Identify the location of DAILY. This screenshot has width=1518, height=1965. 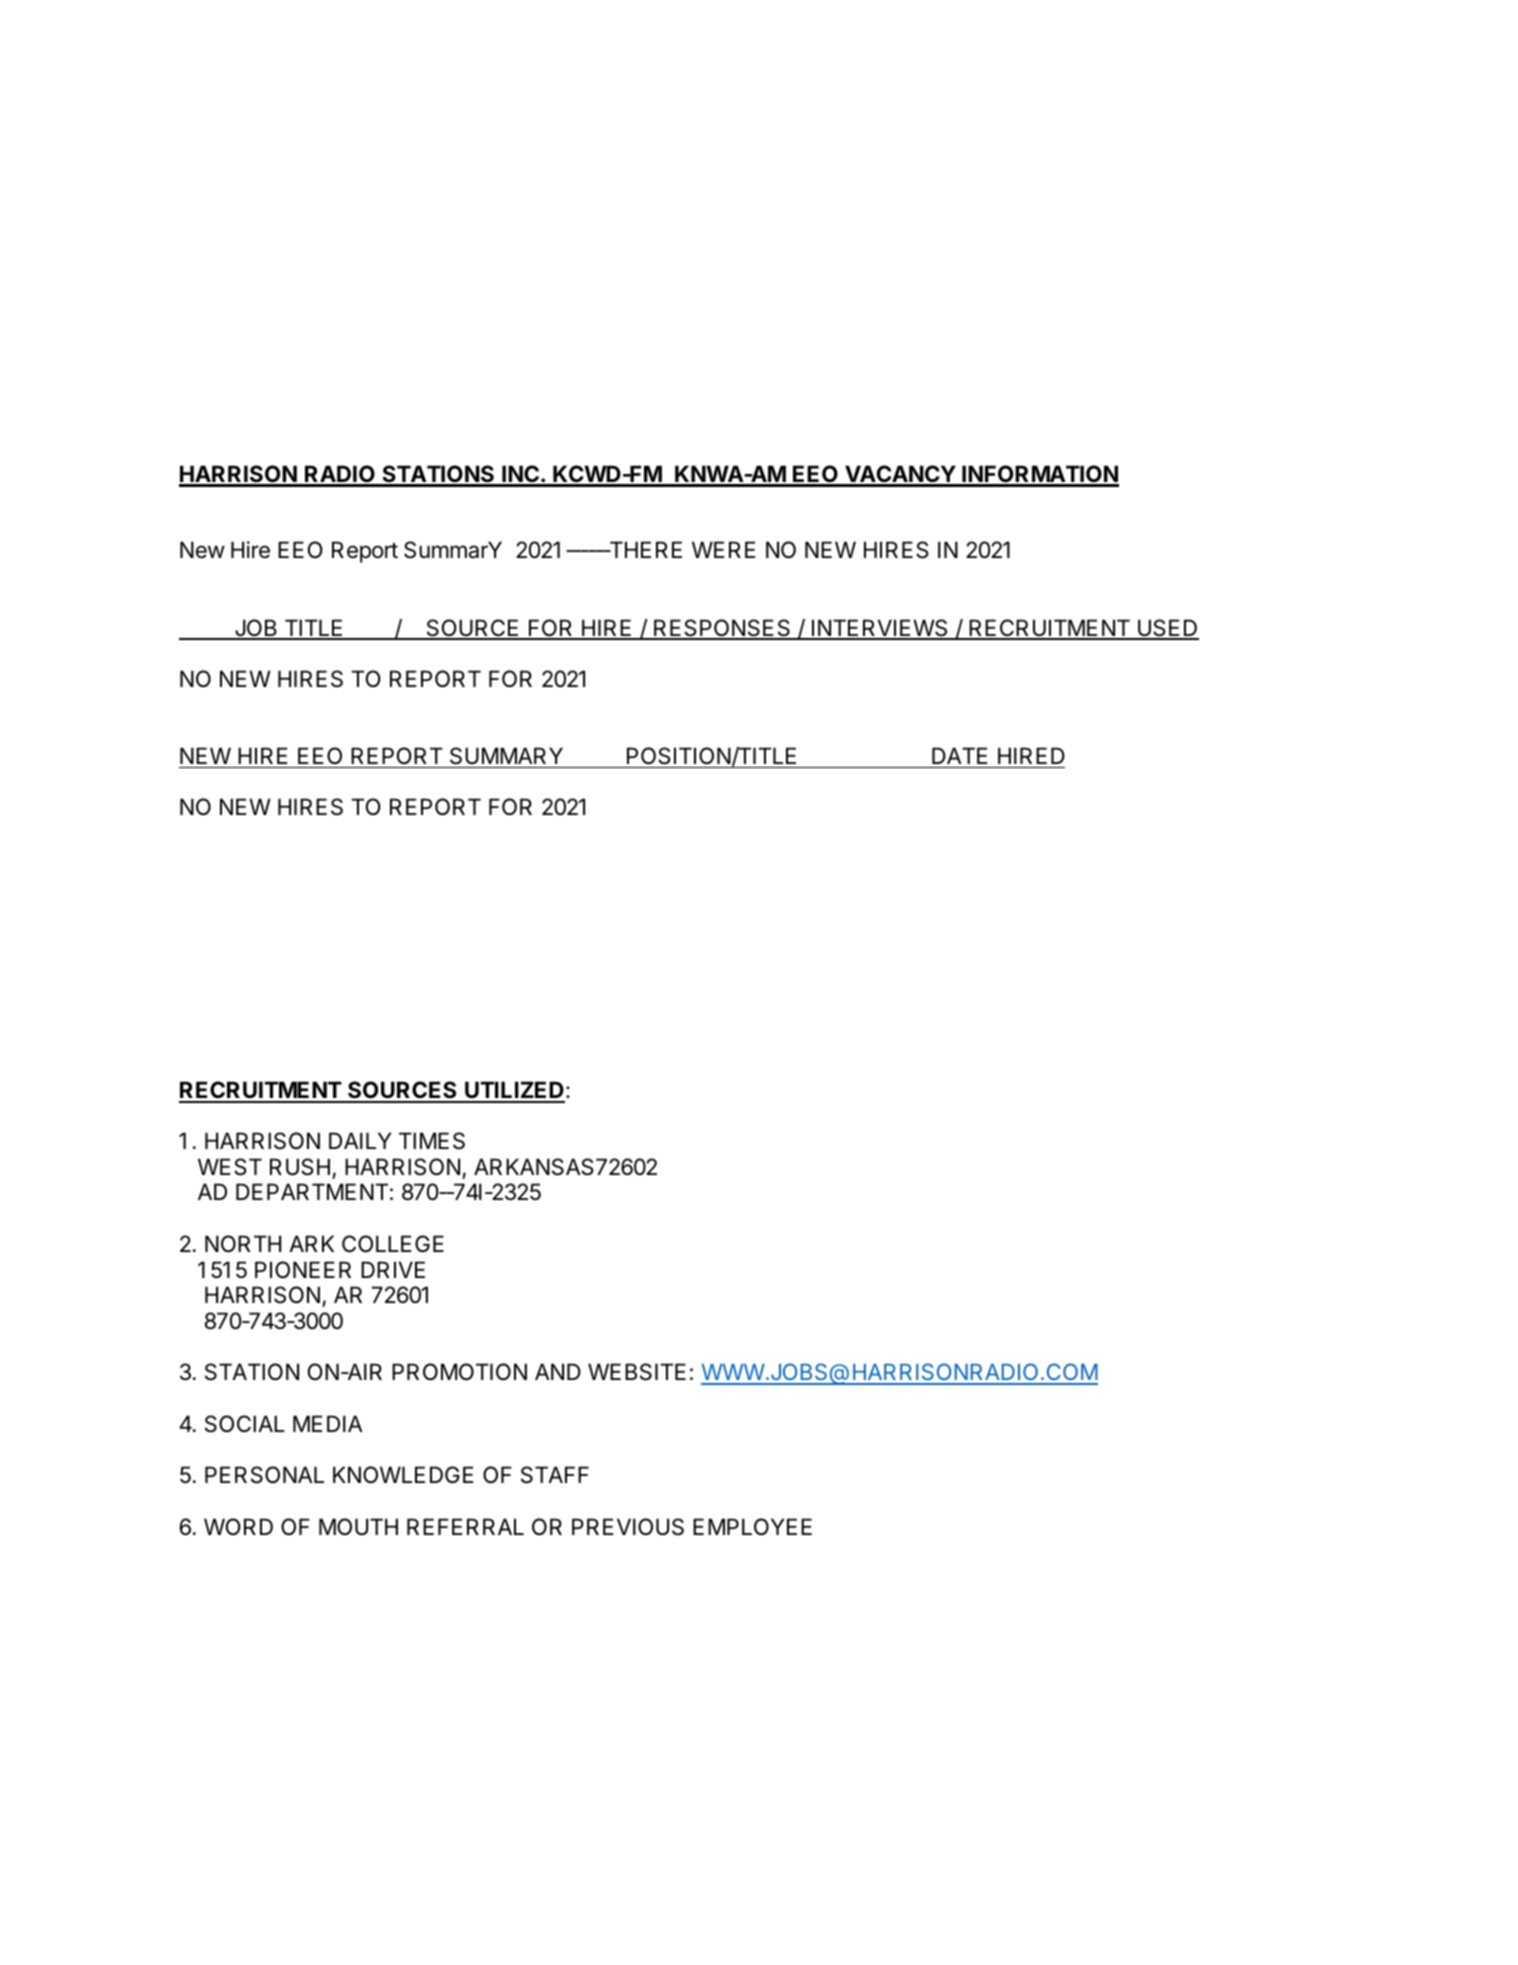
(360, 1140).
